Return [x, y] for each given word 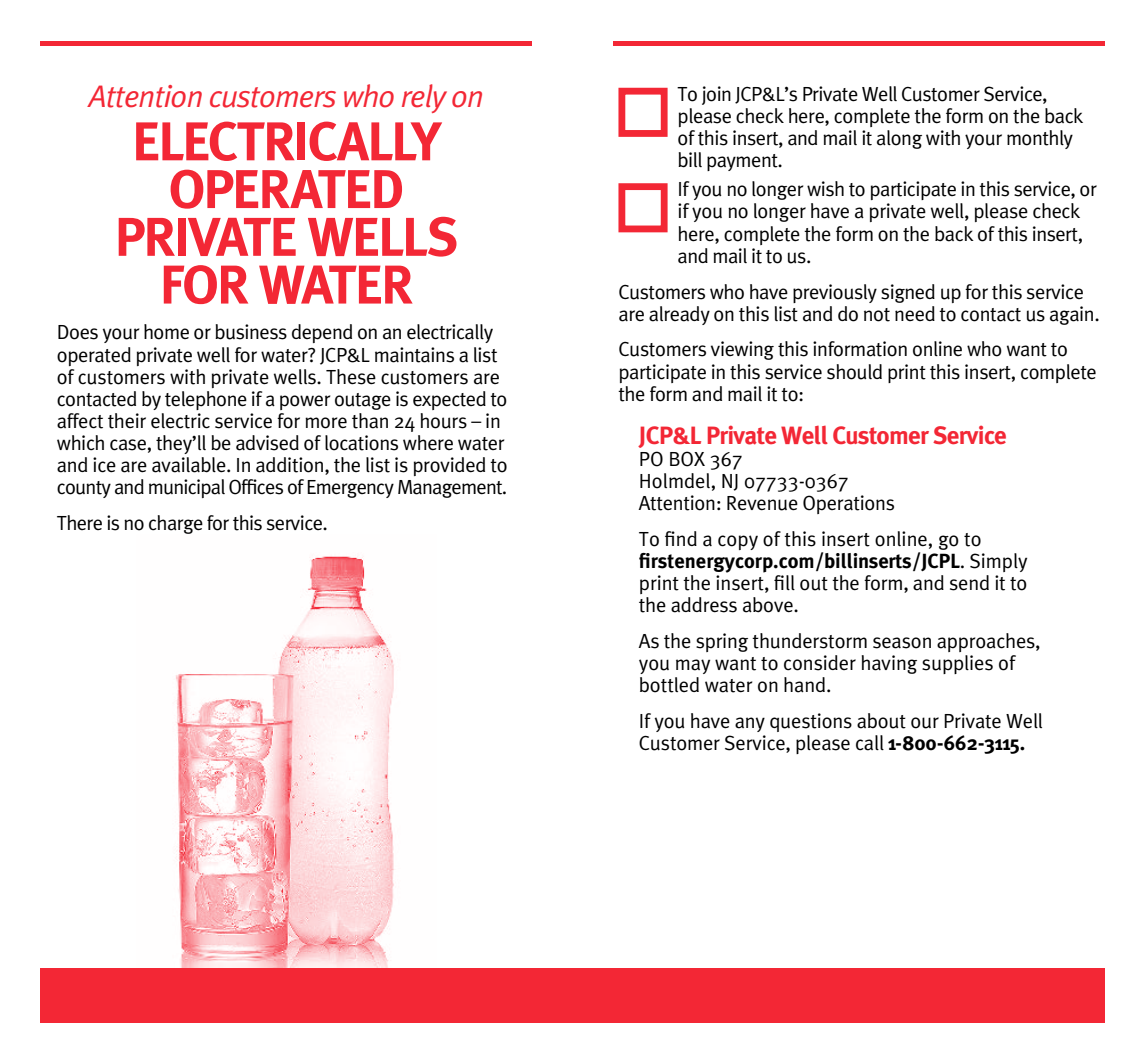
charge [176, 524]
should [854, 372]
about [881, 721]
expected [449, 400]
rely [424, 98]
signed [908, 293]
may [693, 666]
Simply [998, 562]
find [681, 538]
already [679, 315]
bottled [669, 685]
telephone [206, 400]
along [899, 139]
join [716, 95]
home [166, 332]
